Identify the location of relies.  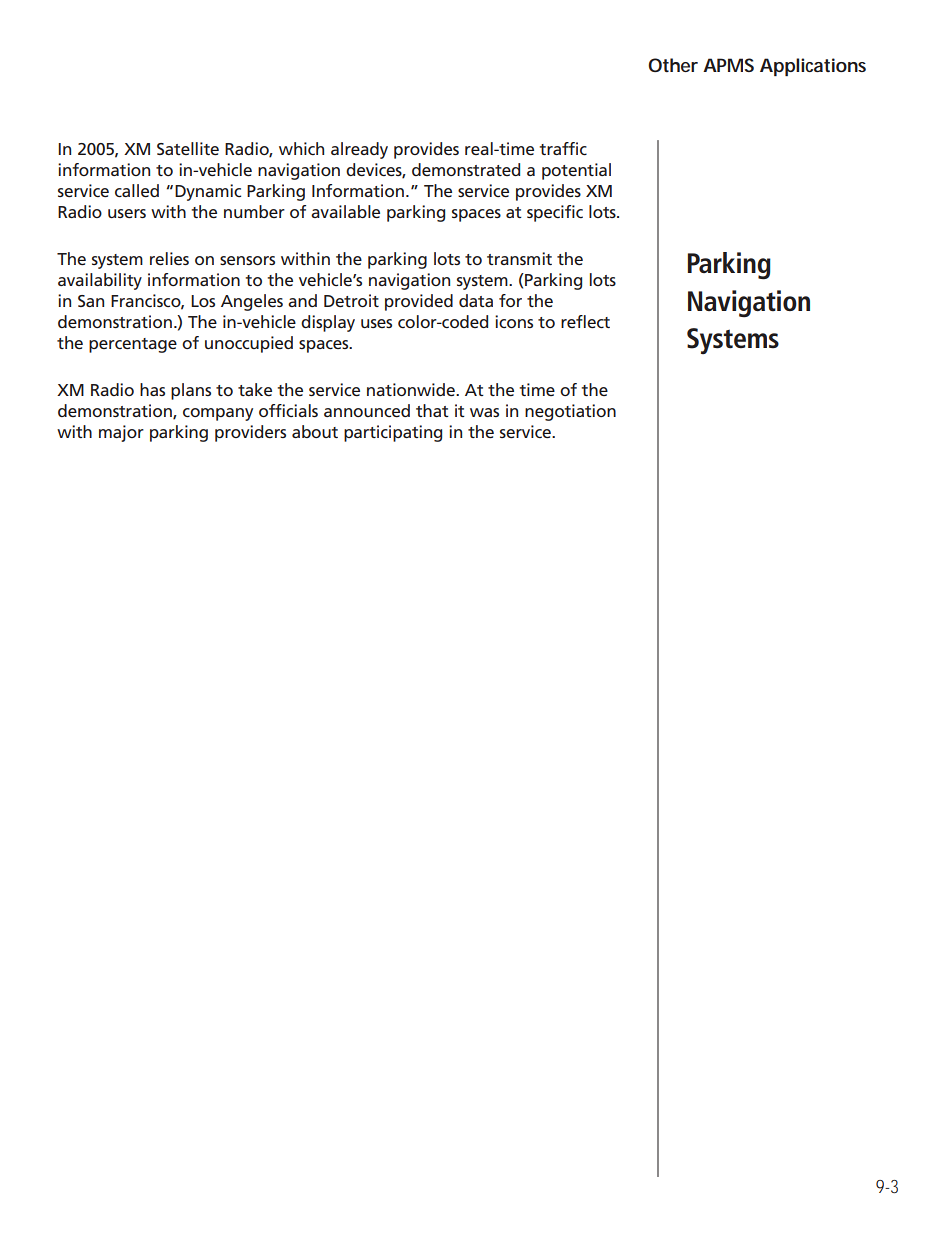
(169, 258).
